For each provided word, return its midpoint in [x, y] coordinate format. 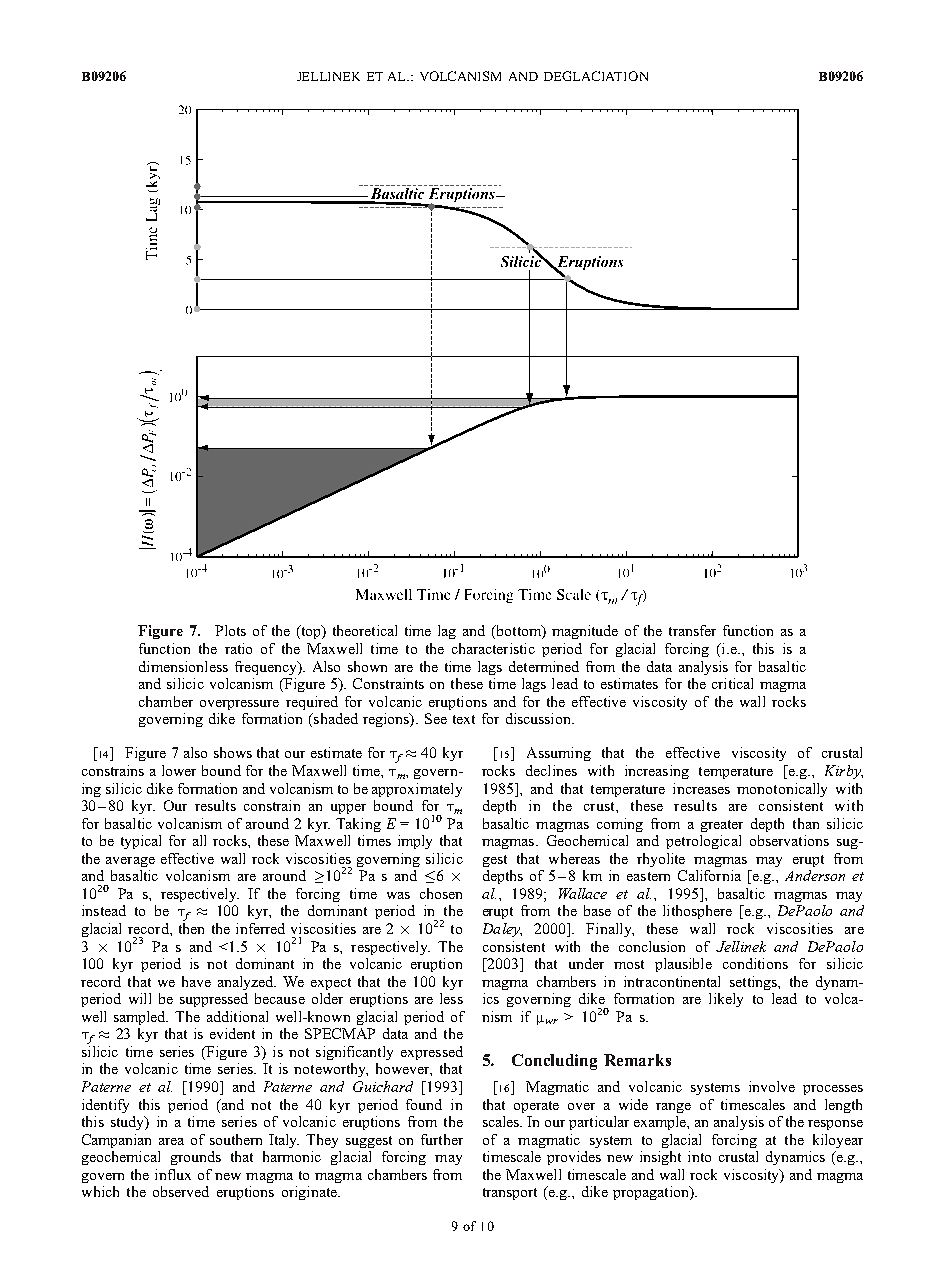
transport [510, 1194]
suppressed [214, 1000]
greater [722, 826]
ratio [238, 648]
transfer [692, 630]
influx [173, 1174]
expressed [432, 1053]
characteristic [493, 648]
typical [141, 842]
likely [726, 1000]
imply [415, 842]
